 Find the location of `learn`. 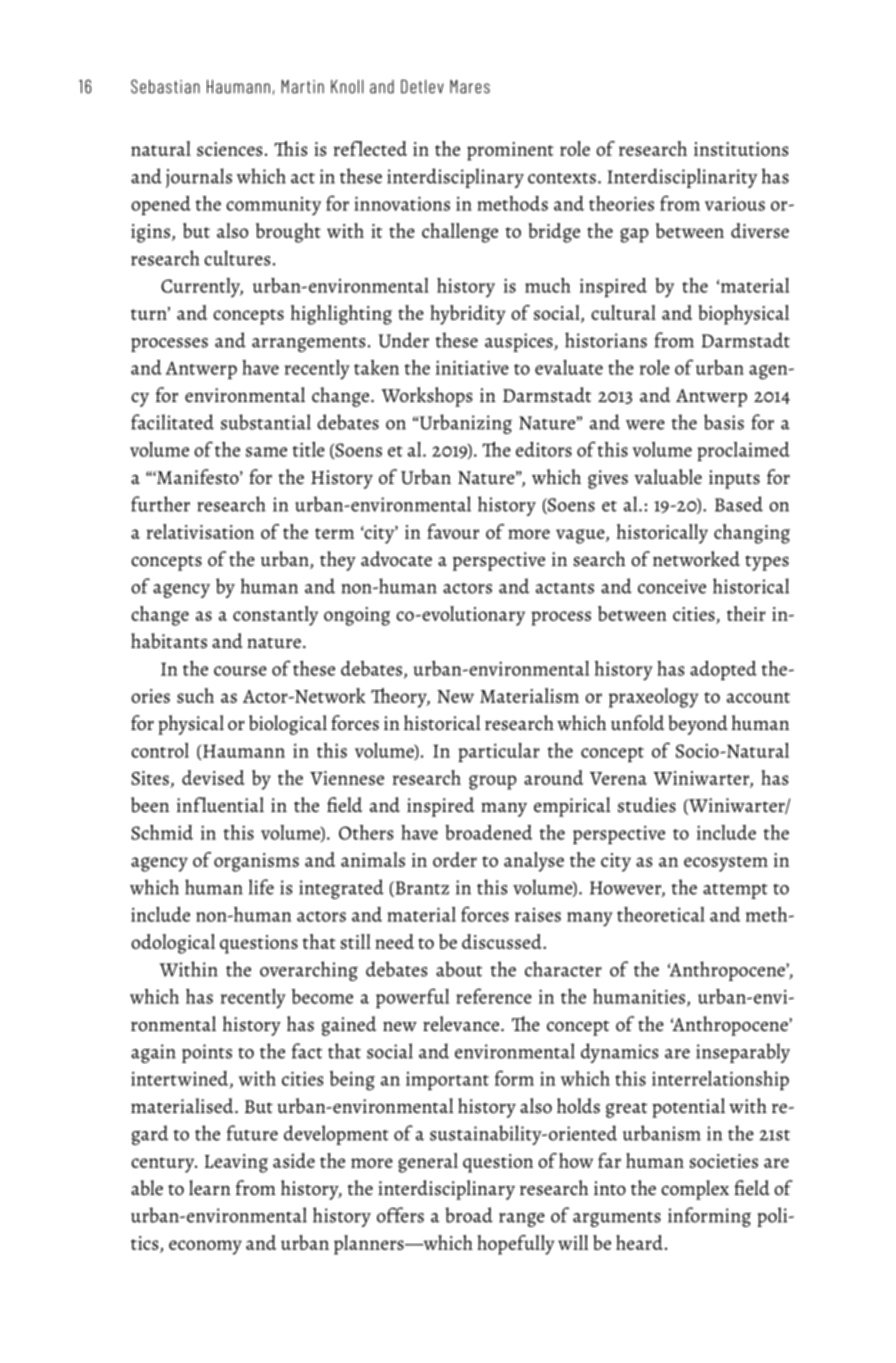

learn is located at coordinates (210, 1188).
